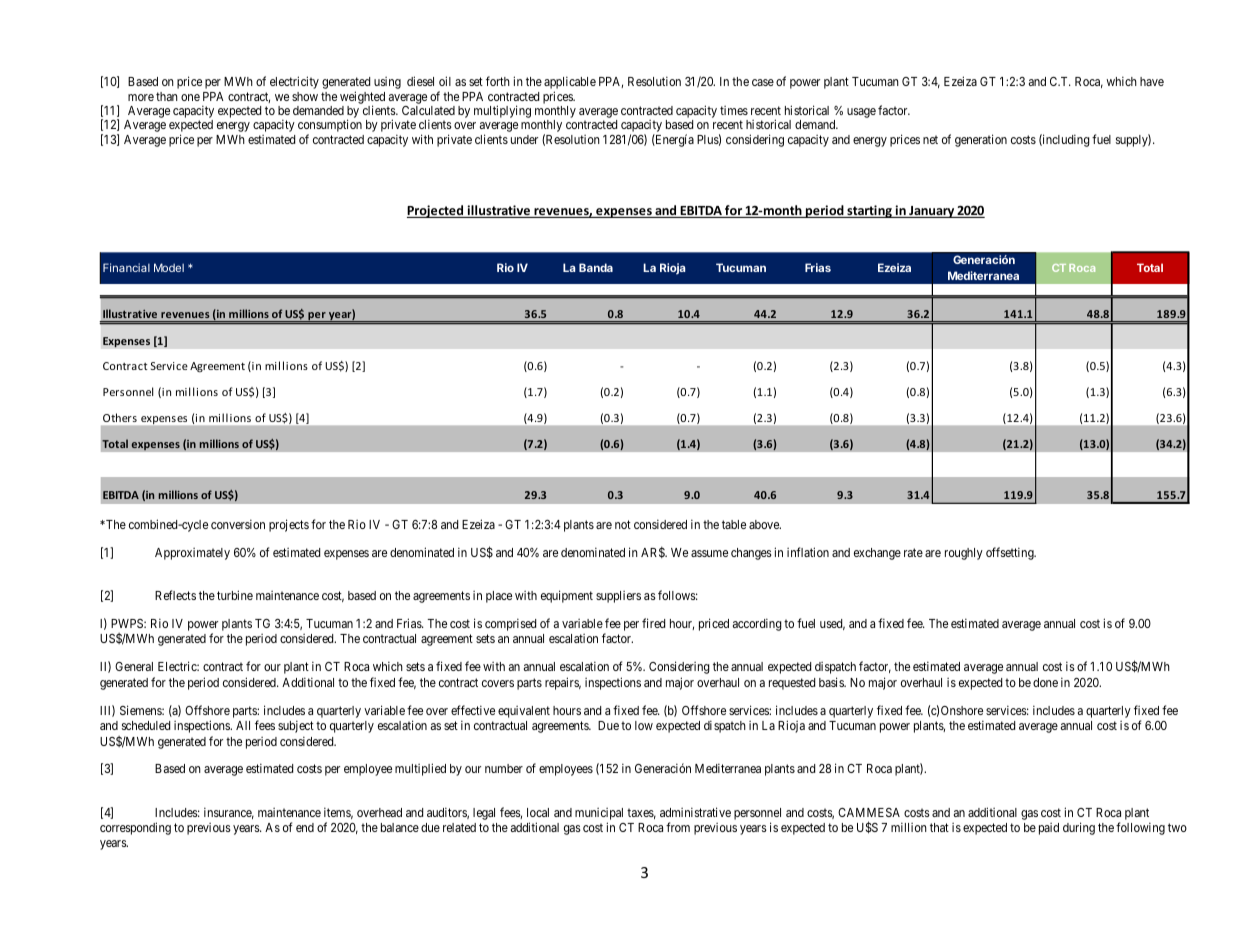 Image resolution: width=1233 pixels, height=952 pixels. I want to click on not, so click(623, 524).
